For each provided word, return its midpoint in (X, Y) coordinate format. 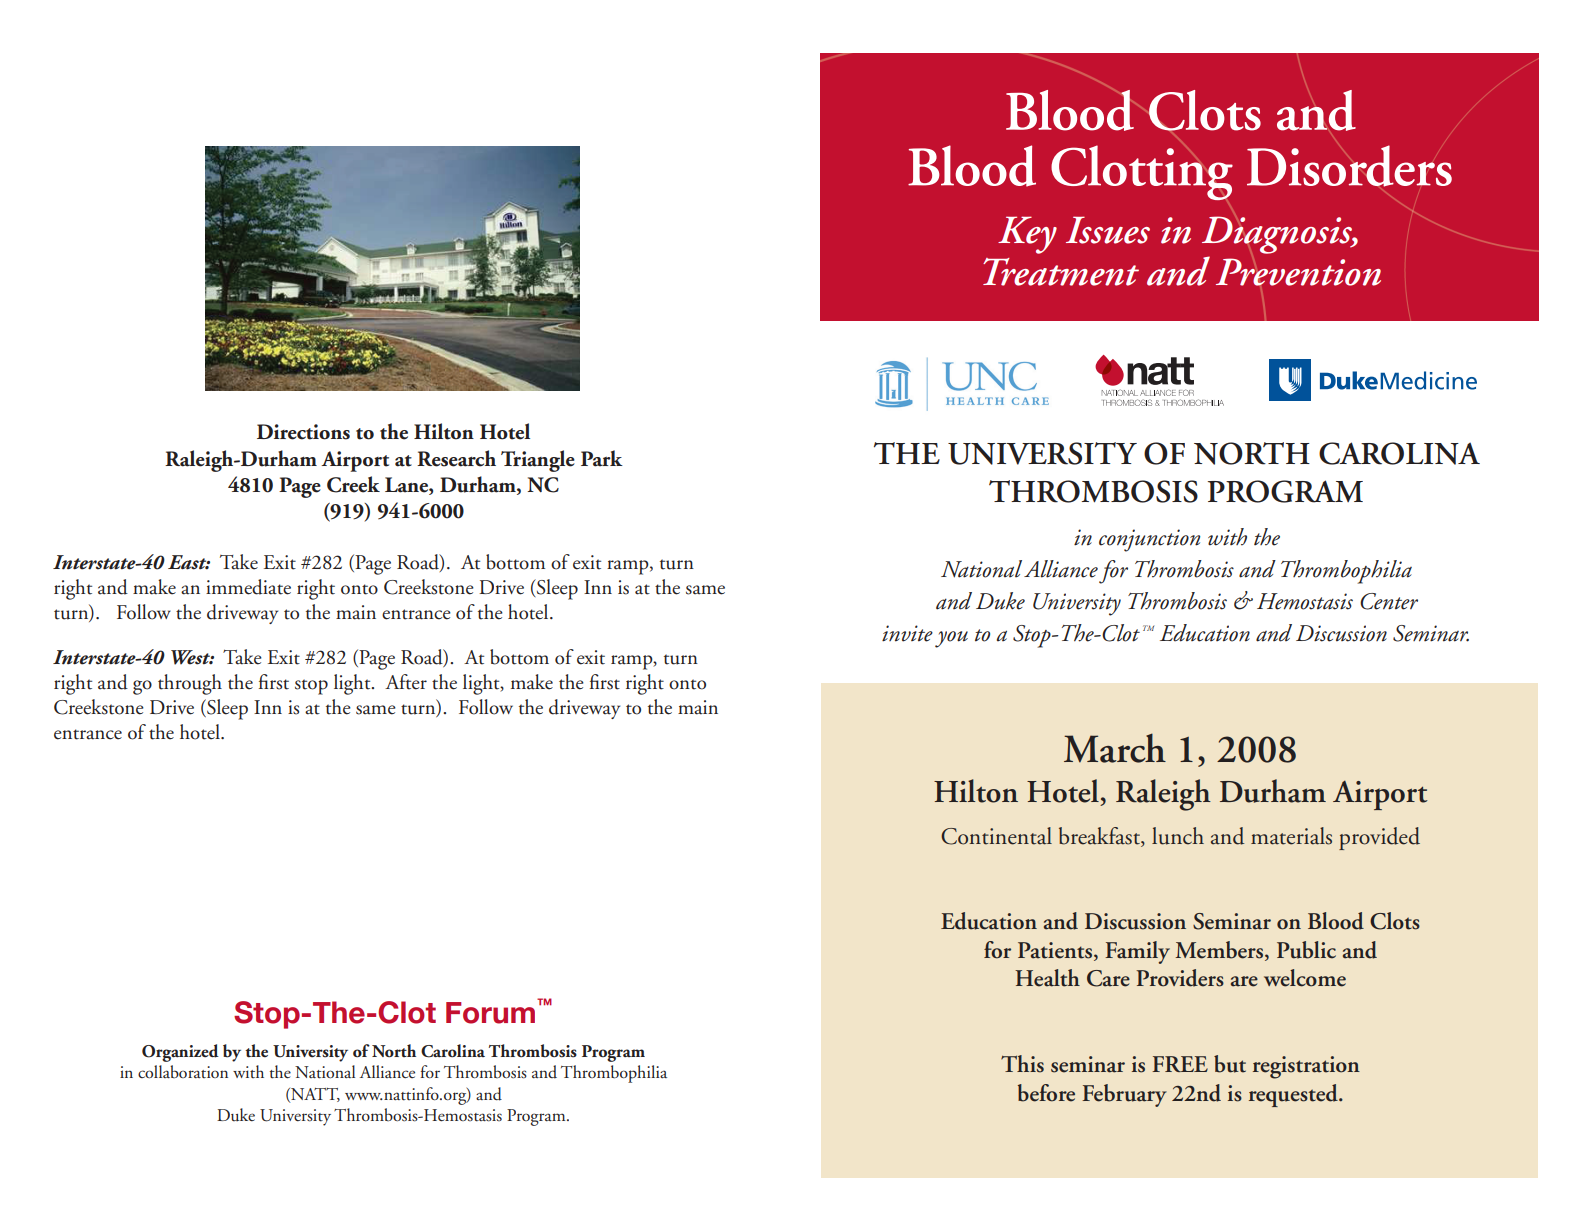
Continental (996, 836)
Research (456, 458)
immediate (248, 587)
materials (1291, 836)
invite (907, 633)
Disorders (1349, 166)
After (406, 682)
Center (1389, 601)
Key (1027, 235)
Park (602, 458)
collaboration (183, 1071)
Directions (303, 432)
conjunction (1149, 540)
